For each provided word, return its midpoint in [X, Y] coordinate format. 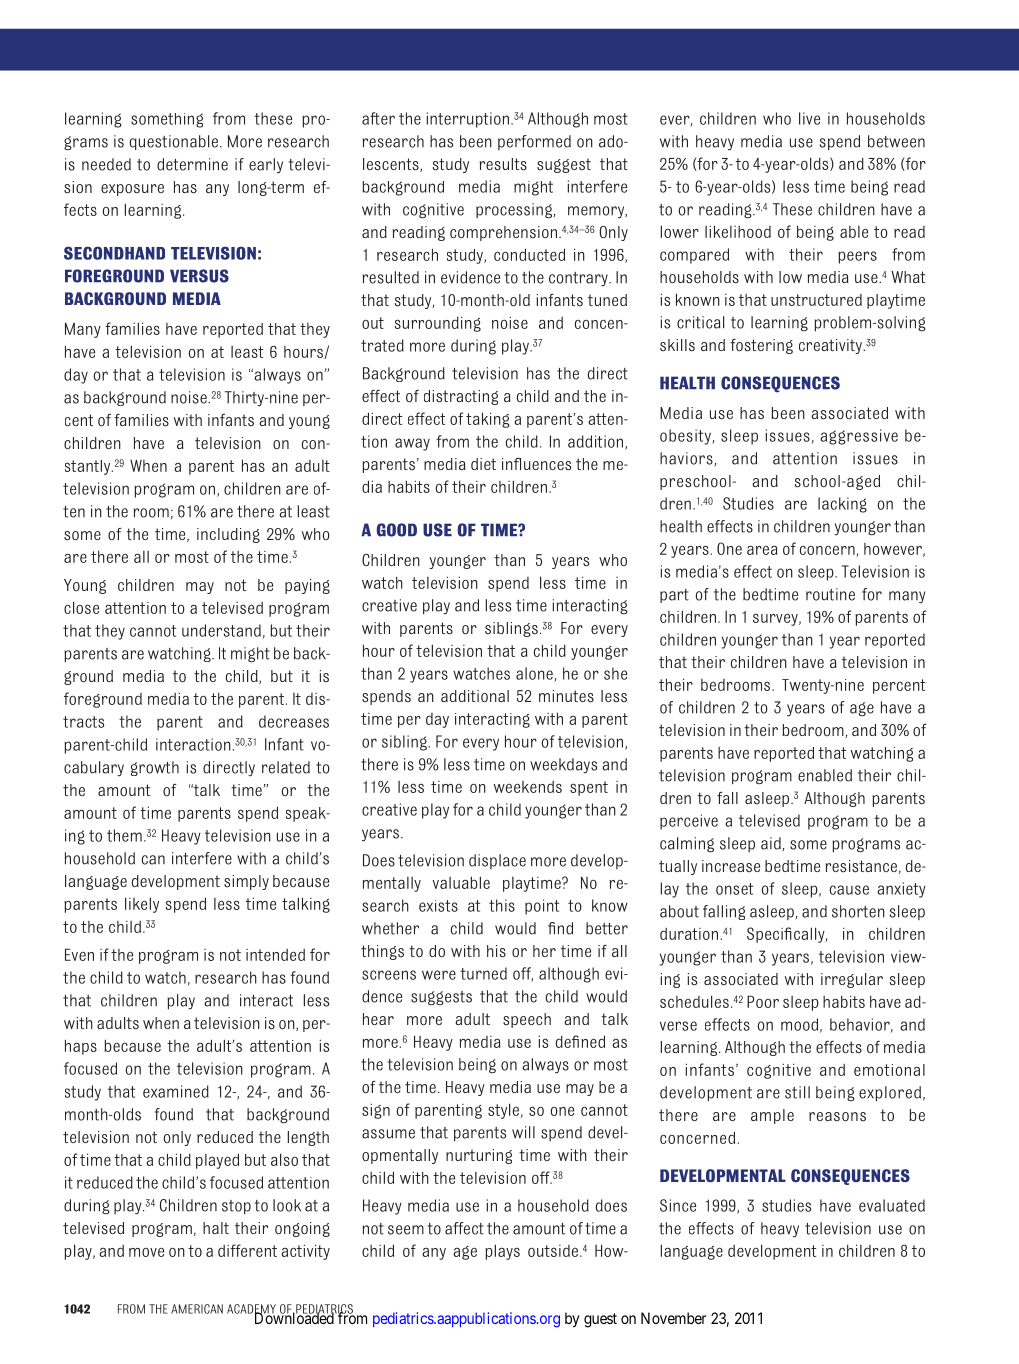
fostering [761, 346]
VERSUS [199, 276]
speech [527, 1020]
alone [535, 674]
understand [221, 630]
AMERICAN [197, 1309]
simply [246, 882]
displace [497, 861]
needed [106, 164]
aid [771, 843]
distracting [461, 397]
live [809, 118]
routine [830, 594]
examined [176, 1091]
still [797, 1092]
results [503, 164]
